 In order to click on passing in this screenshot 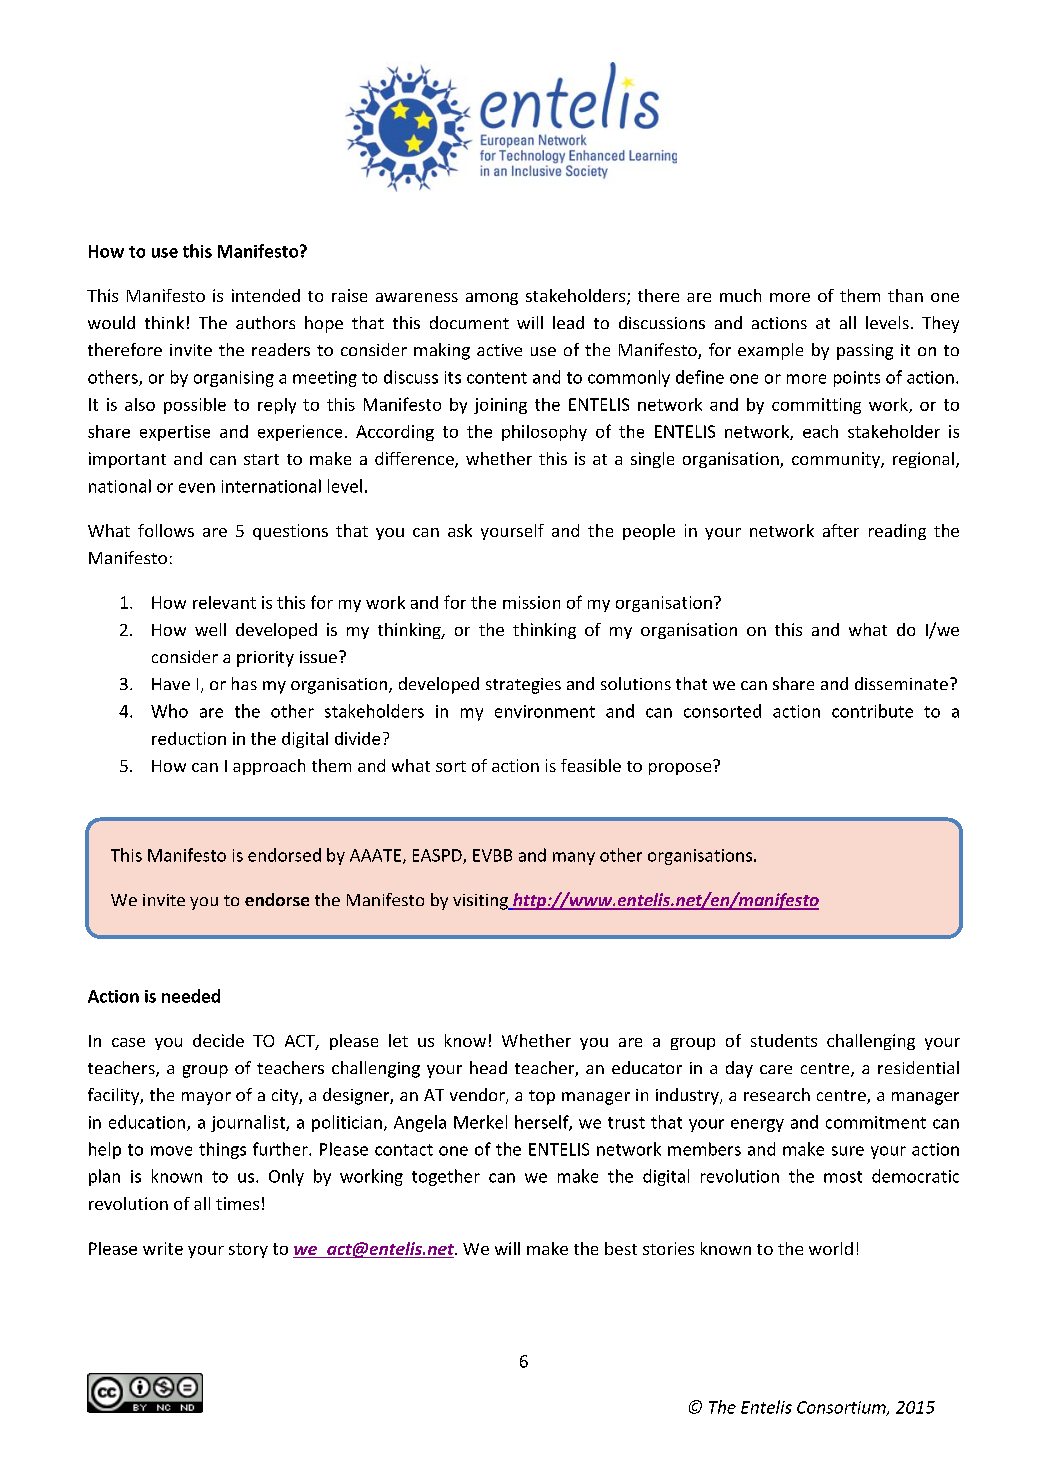, I will do `click(865, 352)`.
